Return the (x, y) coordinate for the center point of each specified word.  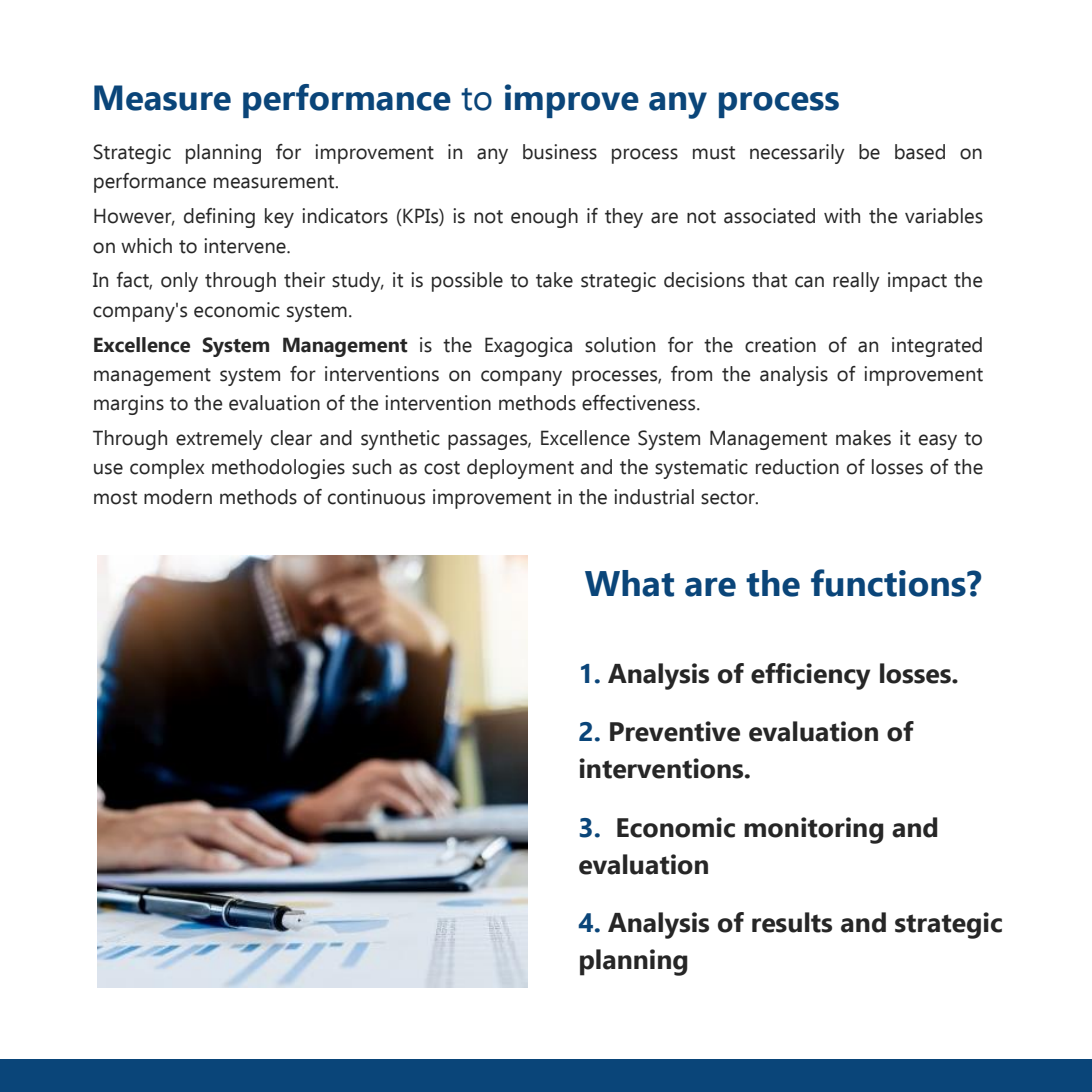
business (560, 152)
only (179, 282)
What (629, 583)
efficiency (811, 676)
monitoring (814, 830)
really (856, 282)
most (115, 498)
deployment (520, 469)
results (792, 922)
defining (219, 218)
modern (178, 497)
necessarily (797, 154)
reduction (797, 467)
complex (167, 469)
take (554, 280)
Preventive (675, 731)
